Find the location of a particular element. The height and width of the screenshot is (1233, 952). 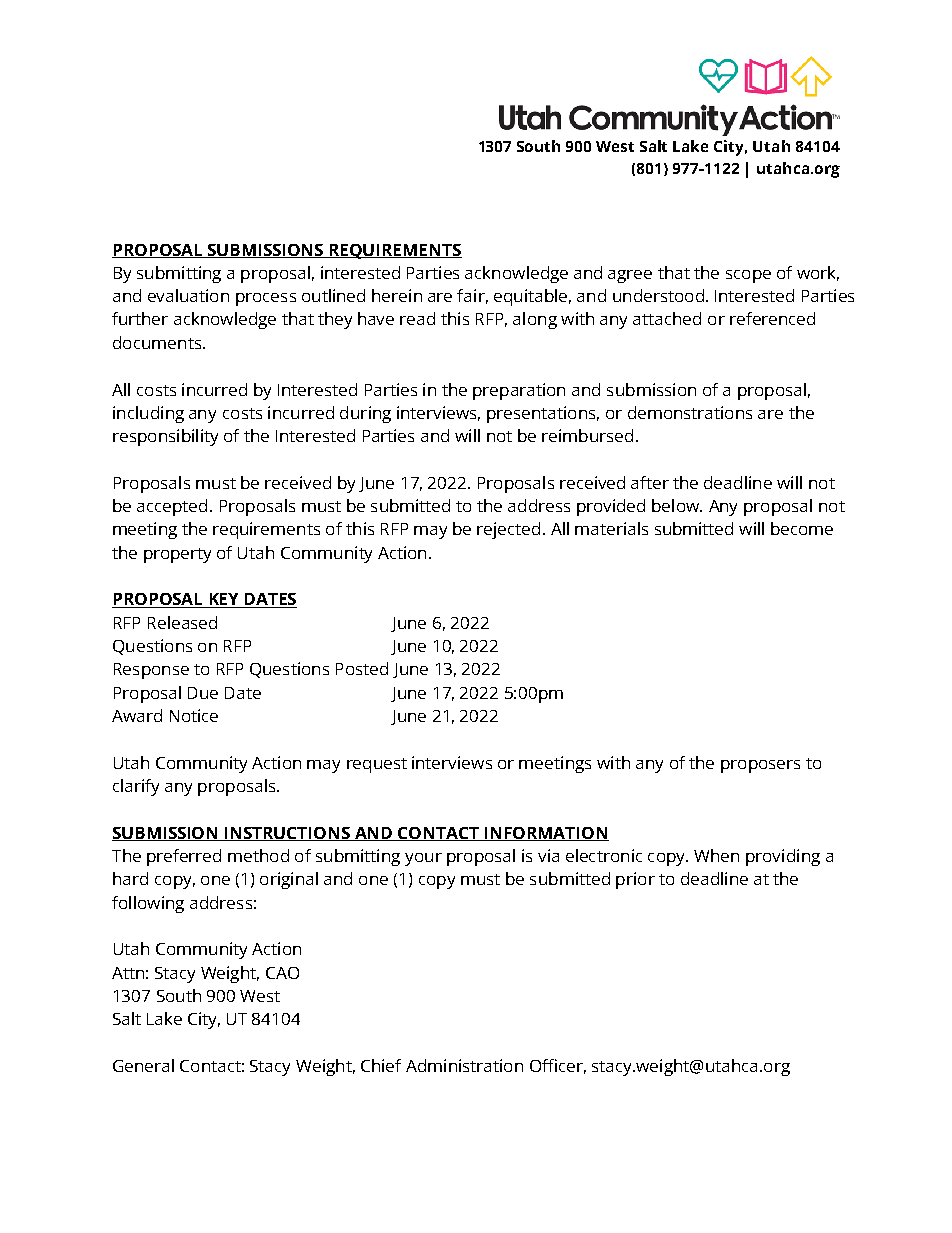

scope is located at coordinates (748, 276).
